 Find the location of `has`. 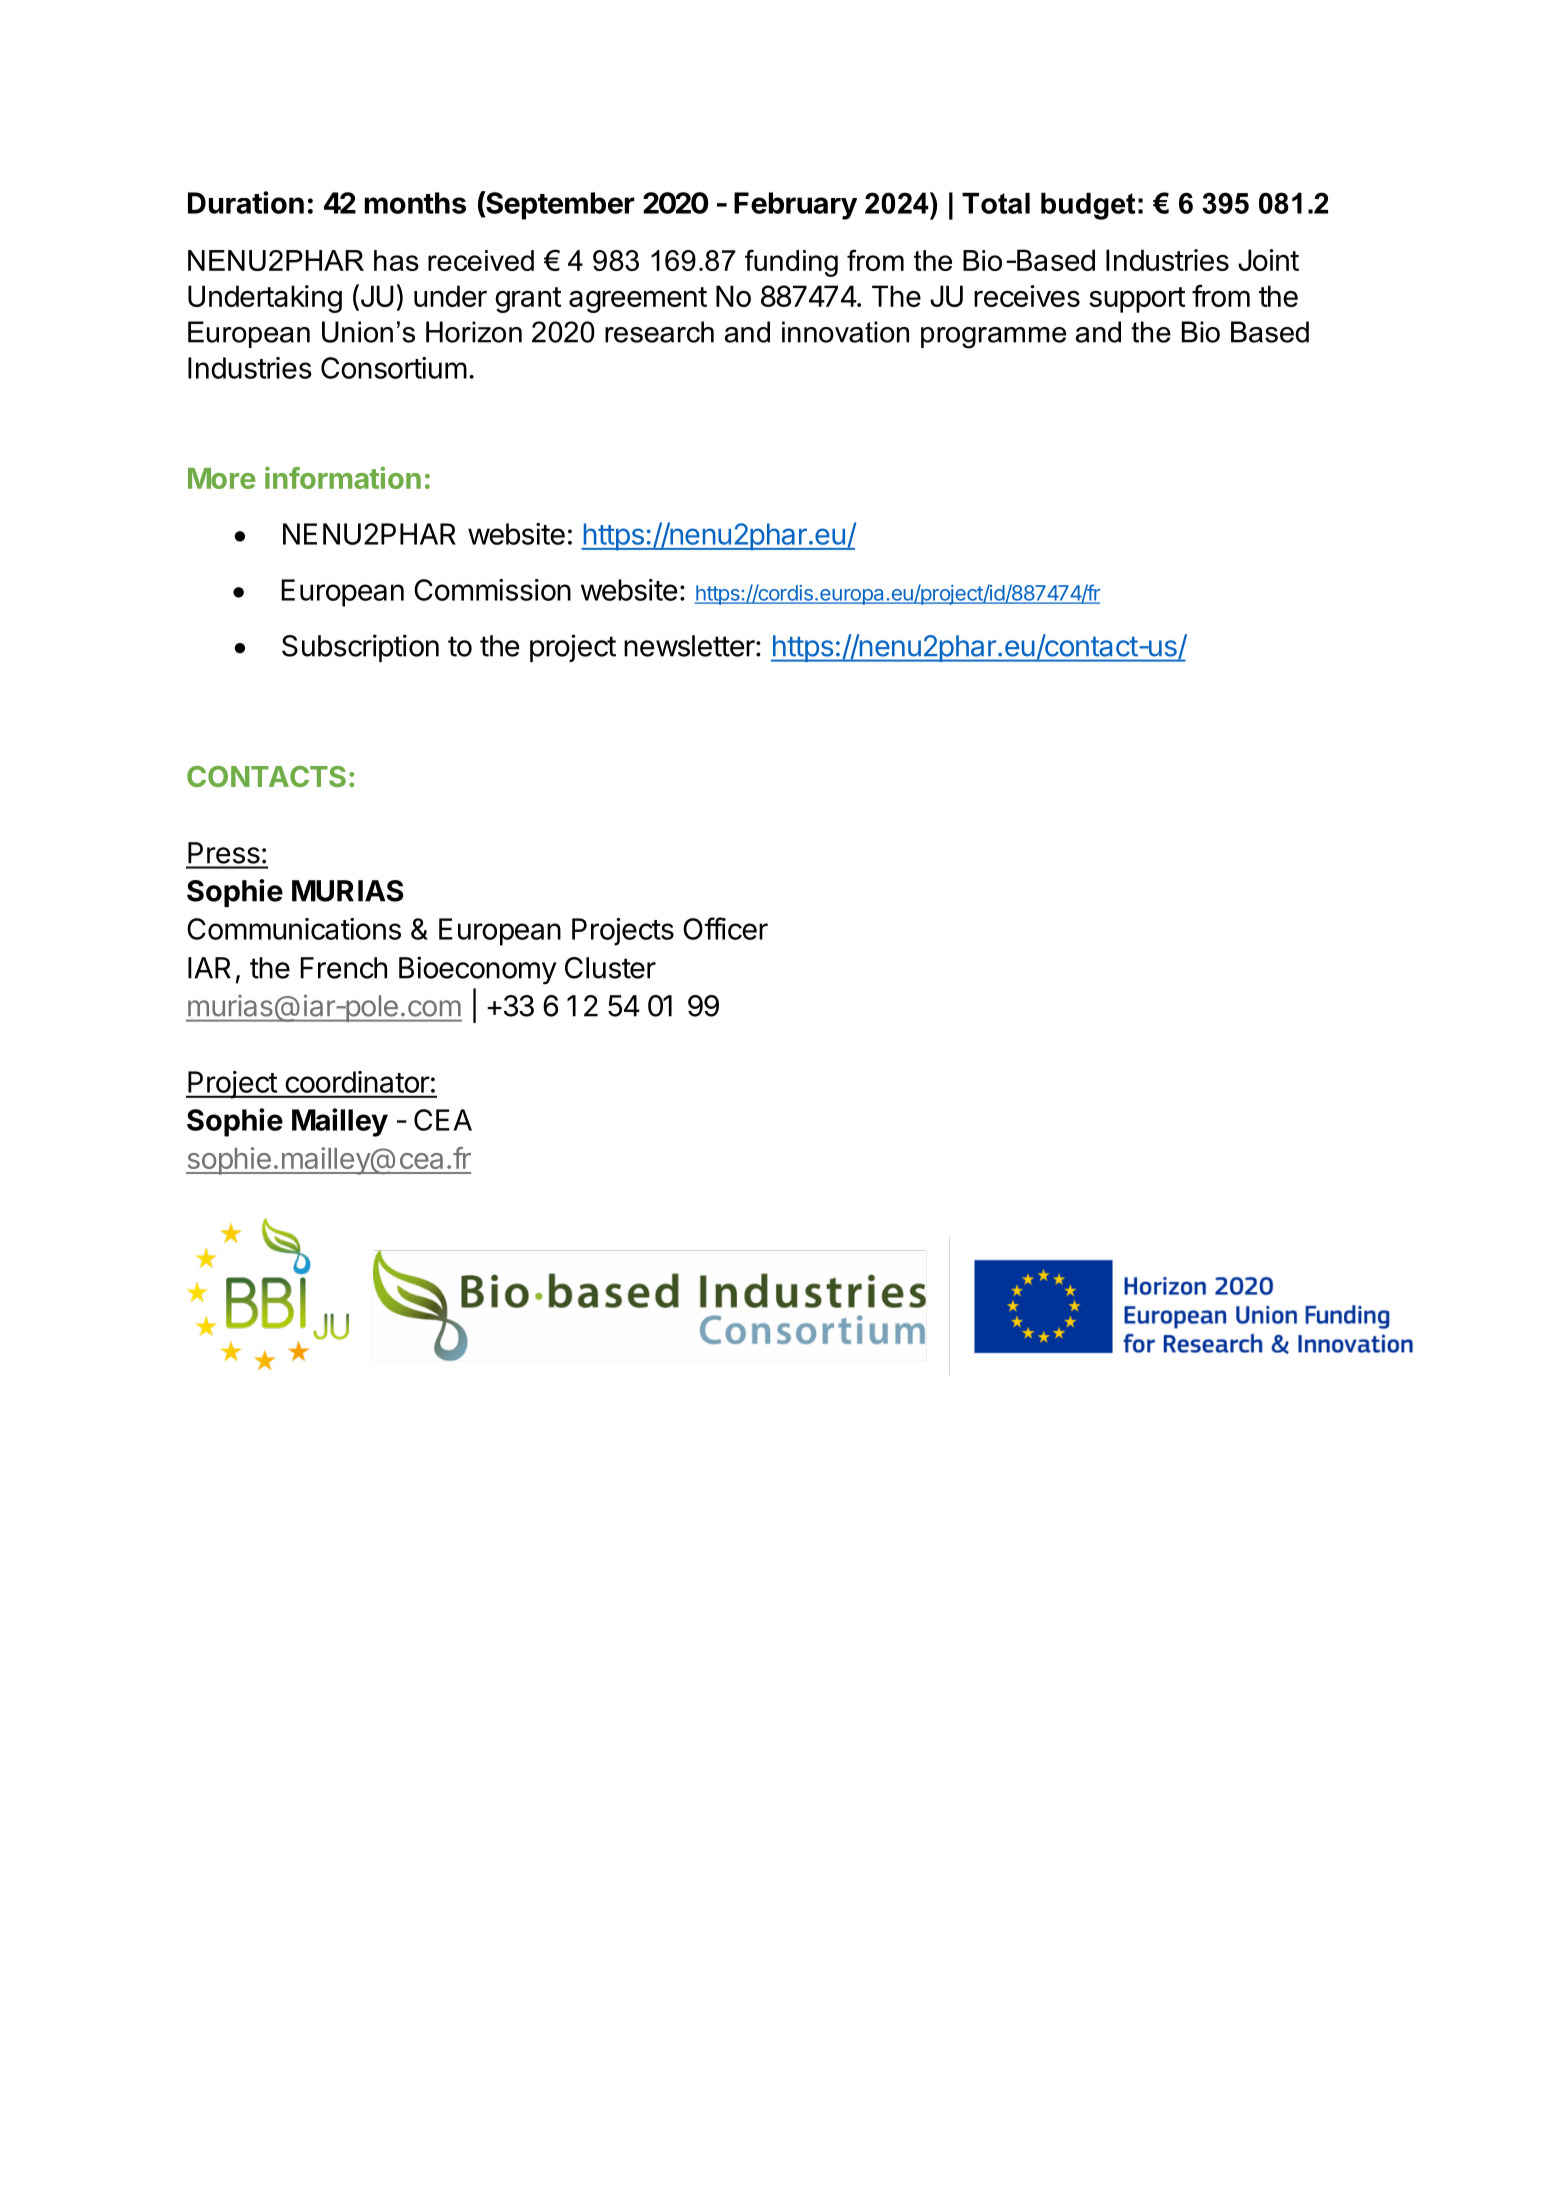

has is located at coordinates (396, 260).
